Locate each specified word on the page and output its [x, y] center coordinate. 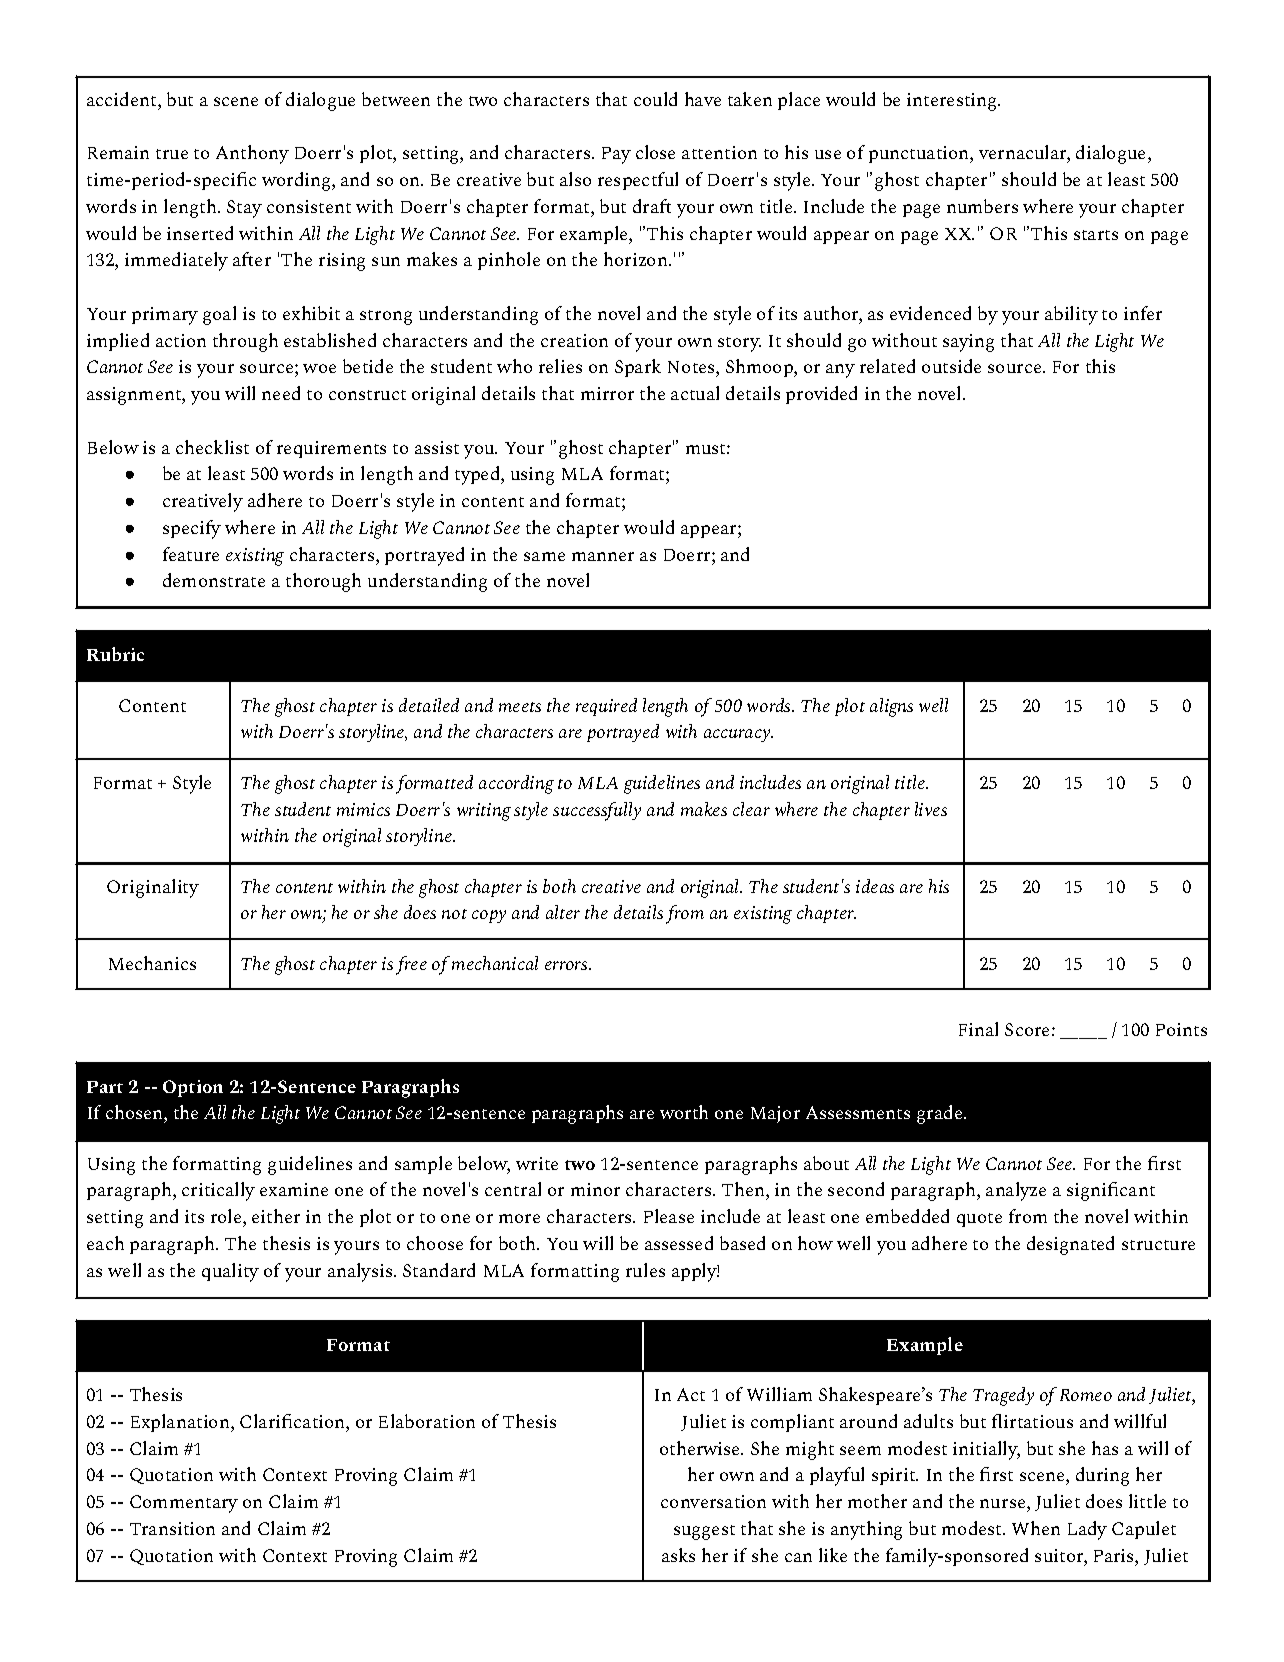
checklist [212, 447]
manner [603, 556]
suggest [704, 1532]
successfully [597, 811]
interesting [953, 102]
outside [951, 366]
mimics [363, 809]
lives [931, 809]
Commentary [184, 1504]
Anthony [252, 154]
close [655, 152]
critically [218, 1191]
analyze [1016, 1191]
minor [595, 1189]
